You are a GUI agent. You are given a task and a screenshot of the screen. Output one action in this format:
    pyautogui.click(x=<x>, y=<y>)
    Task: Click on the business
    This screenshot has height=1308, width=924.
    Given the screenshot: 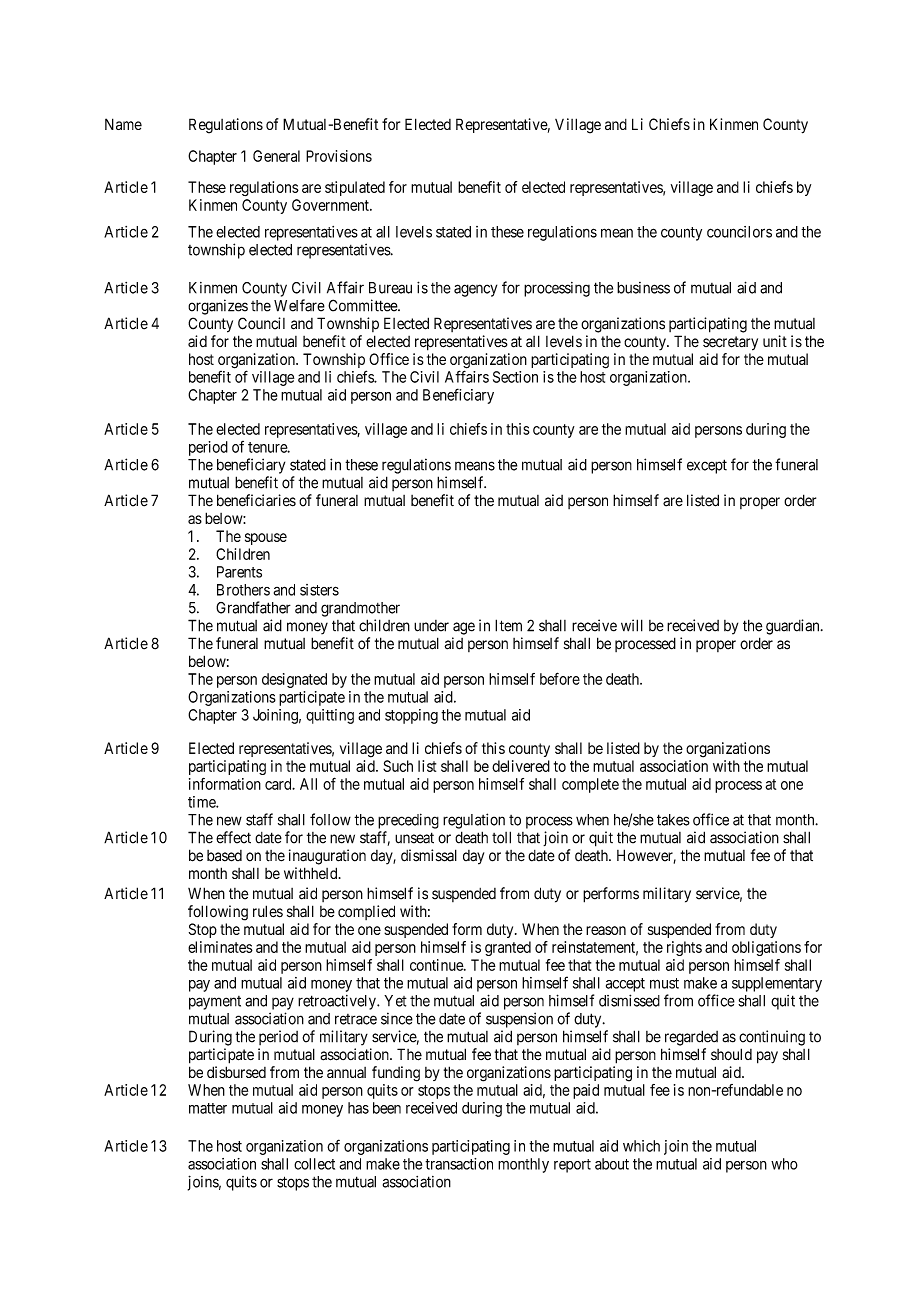 What is the action you would take?
    pyautogui.click(x=643, y=288)
